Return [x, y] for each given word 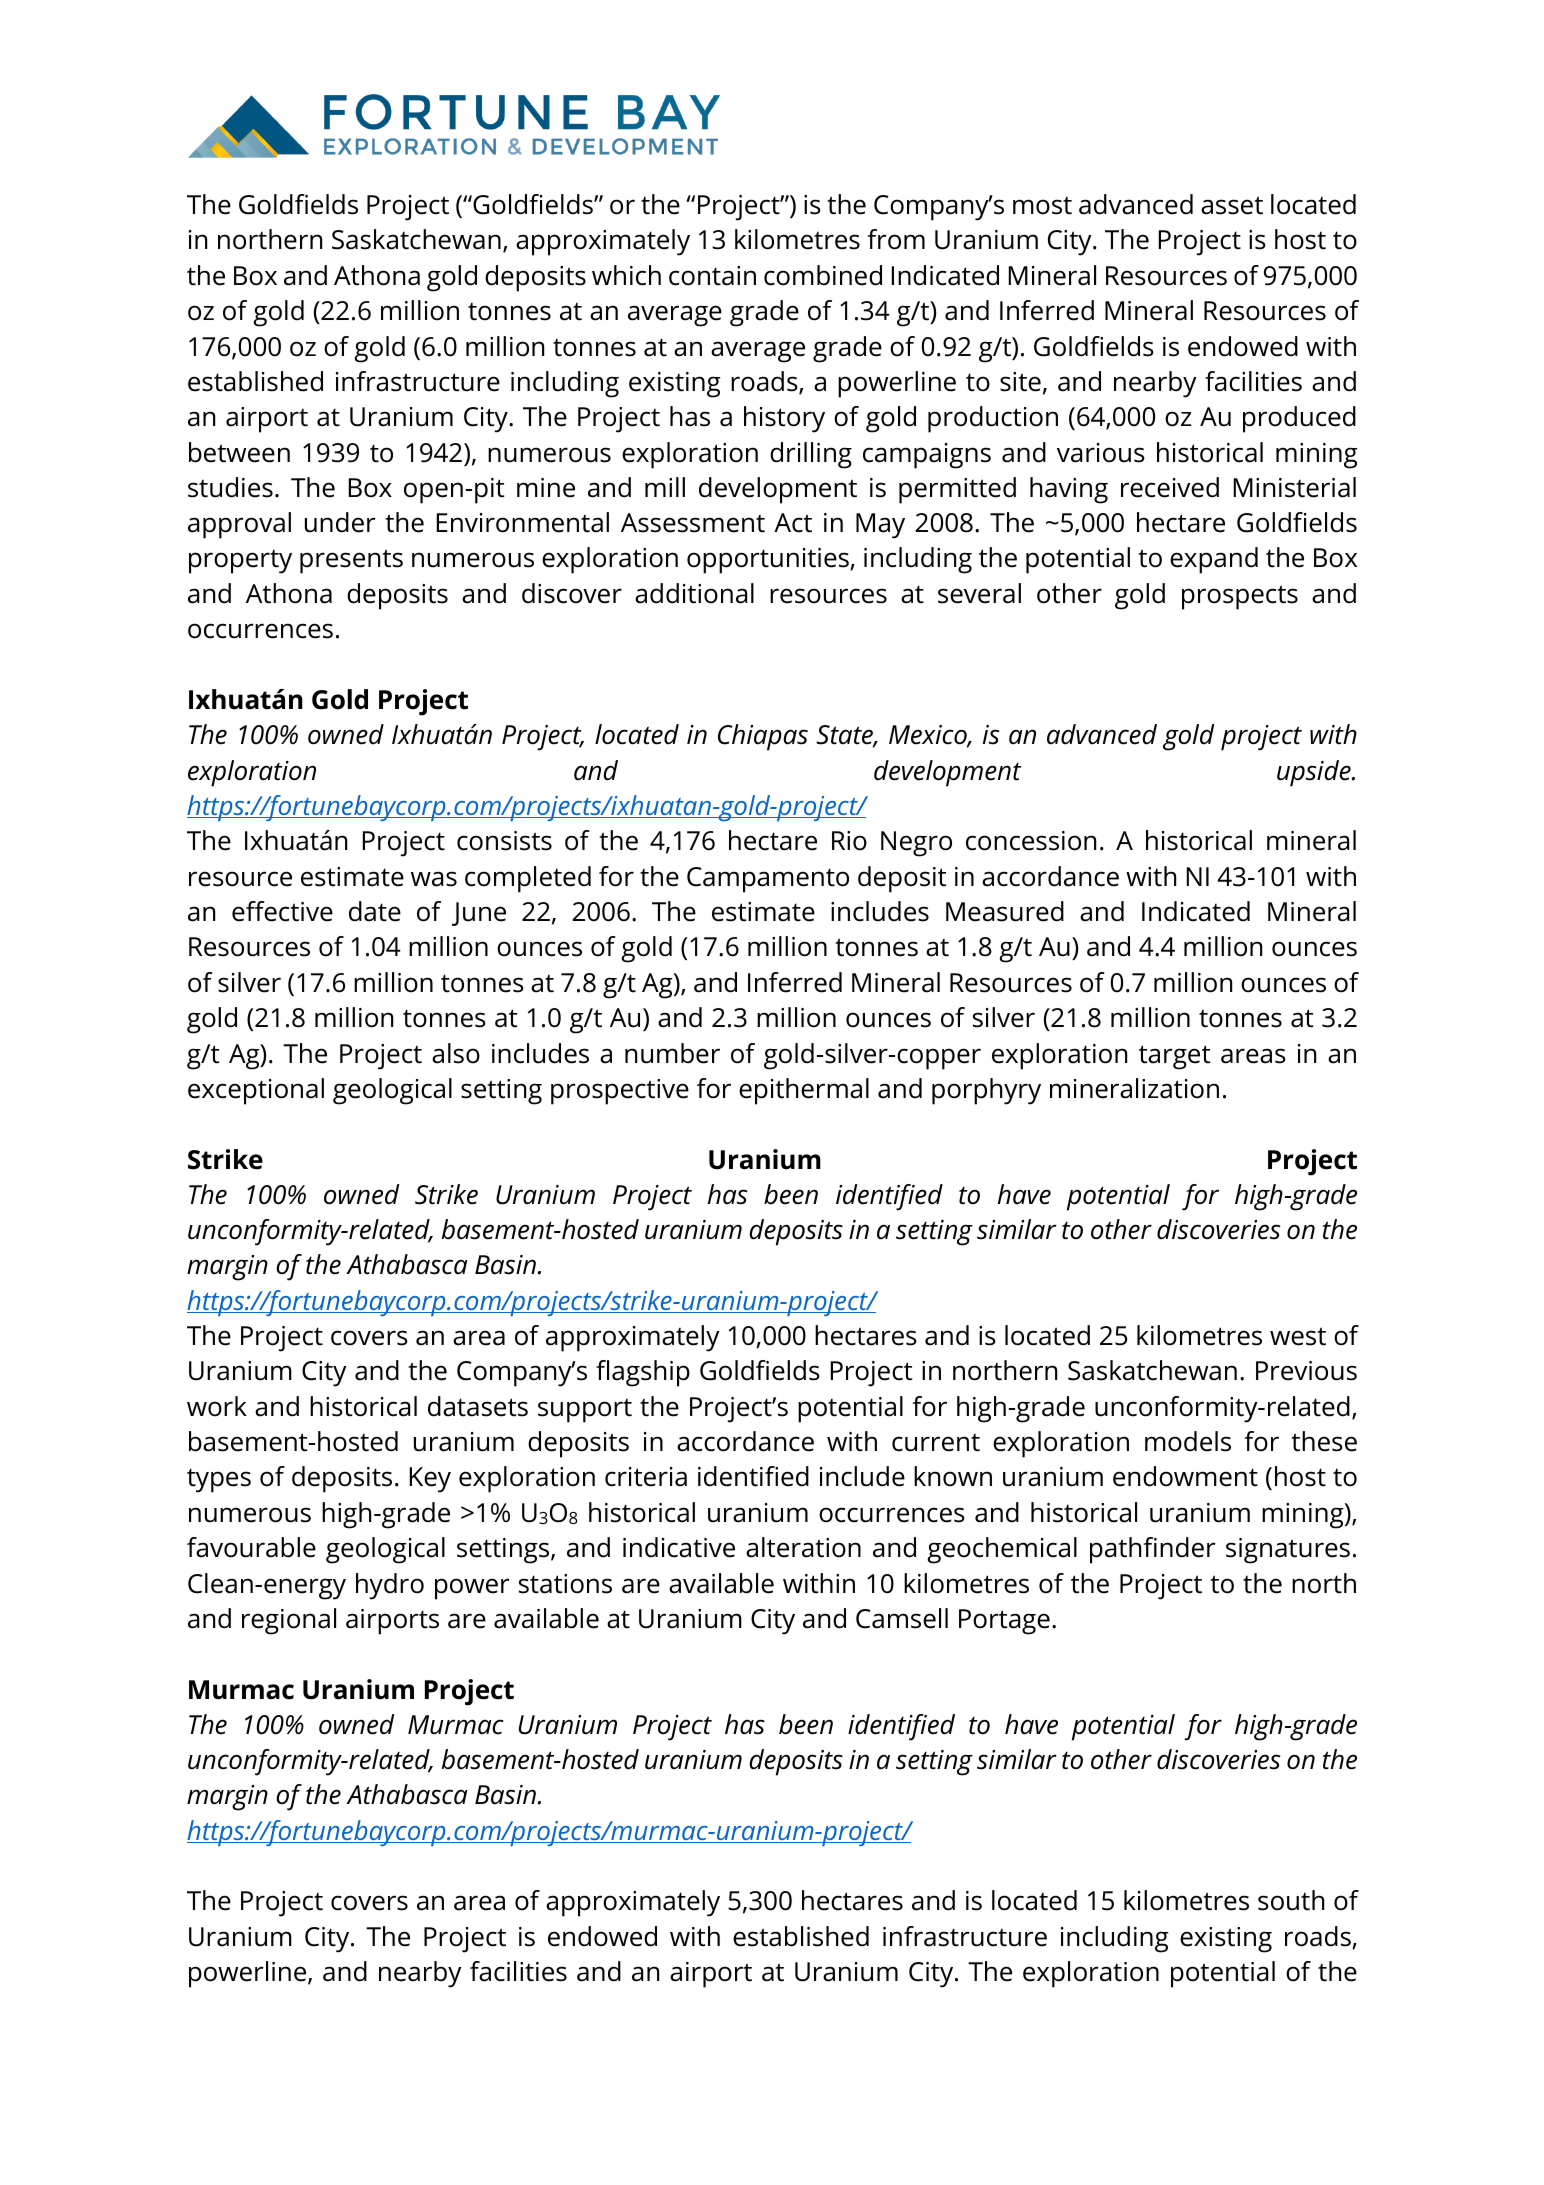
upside [1315, 773]
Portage [1004, 1622]
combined [823, 275]
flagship [643, 1373]
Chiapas [763, 737]
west [1298, 1336]
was [434, 879]
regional [289, 1621]
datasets [478, 1406]
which [626, 275]
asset [1232, 205]
